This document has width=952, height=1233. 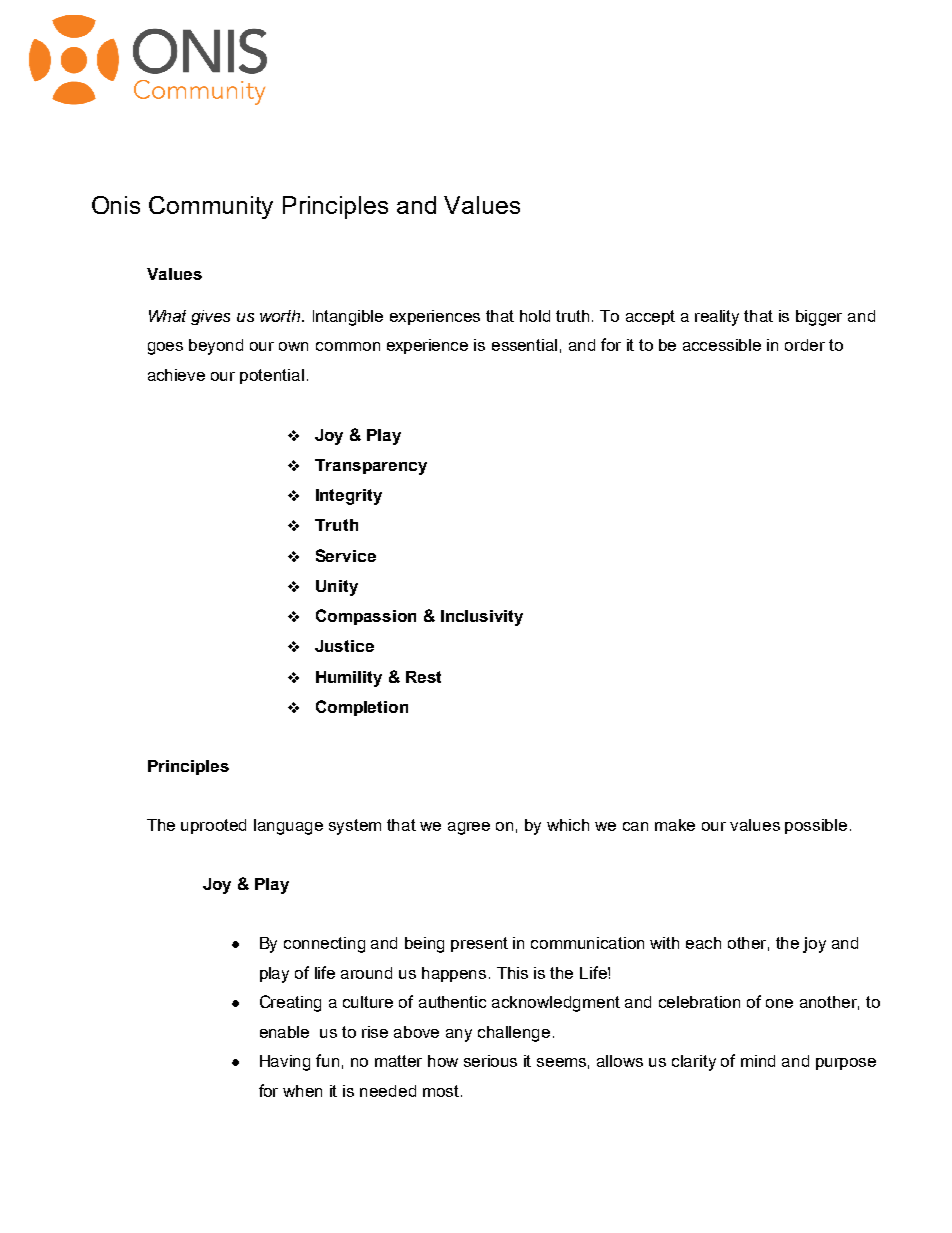 I want to click on possible, so click(x=816, y=826).
